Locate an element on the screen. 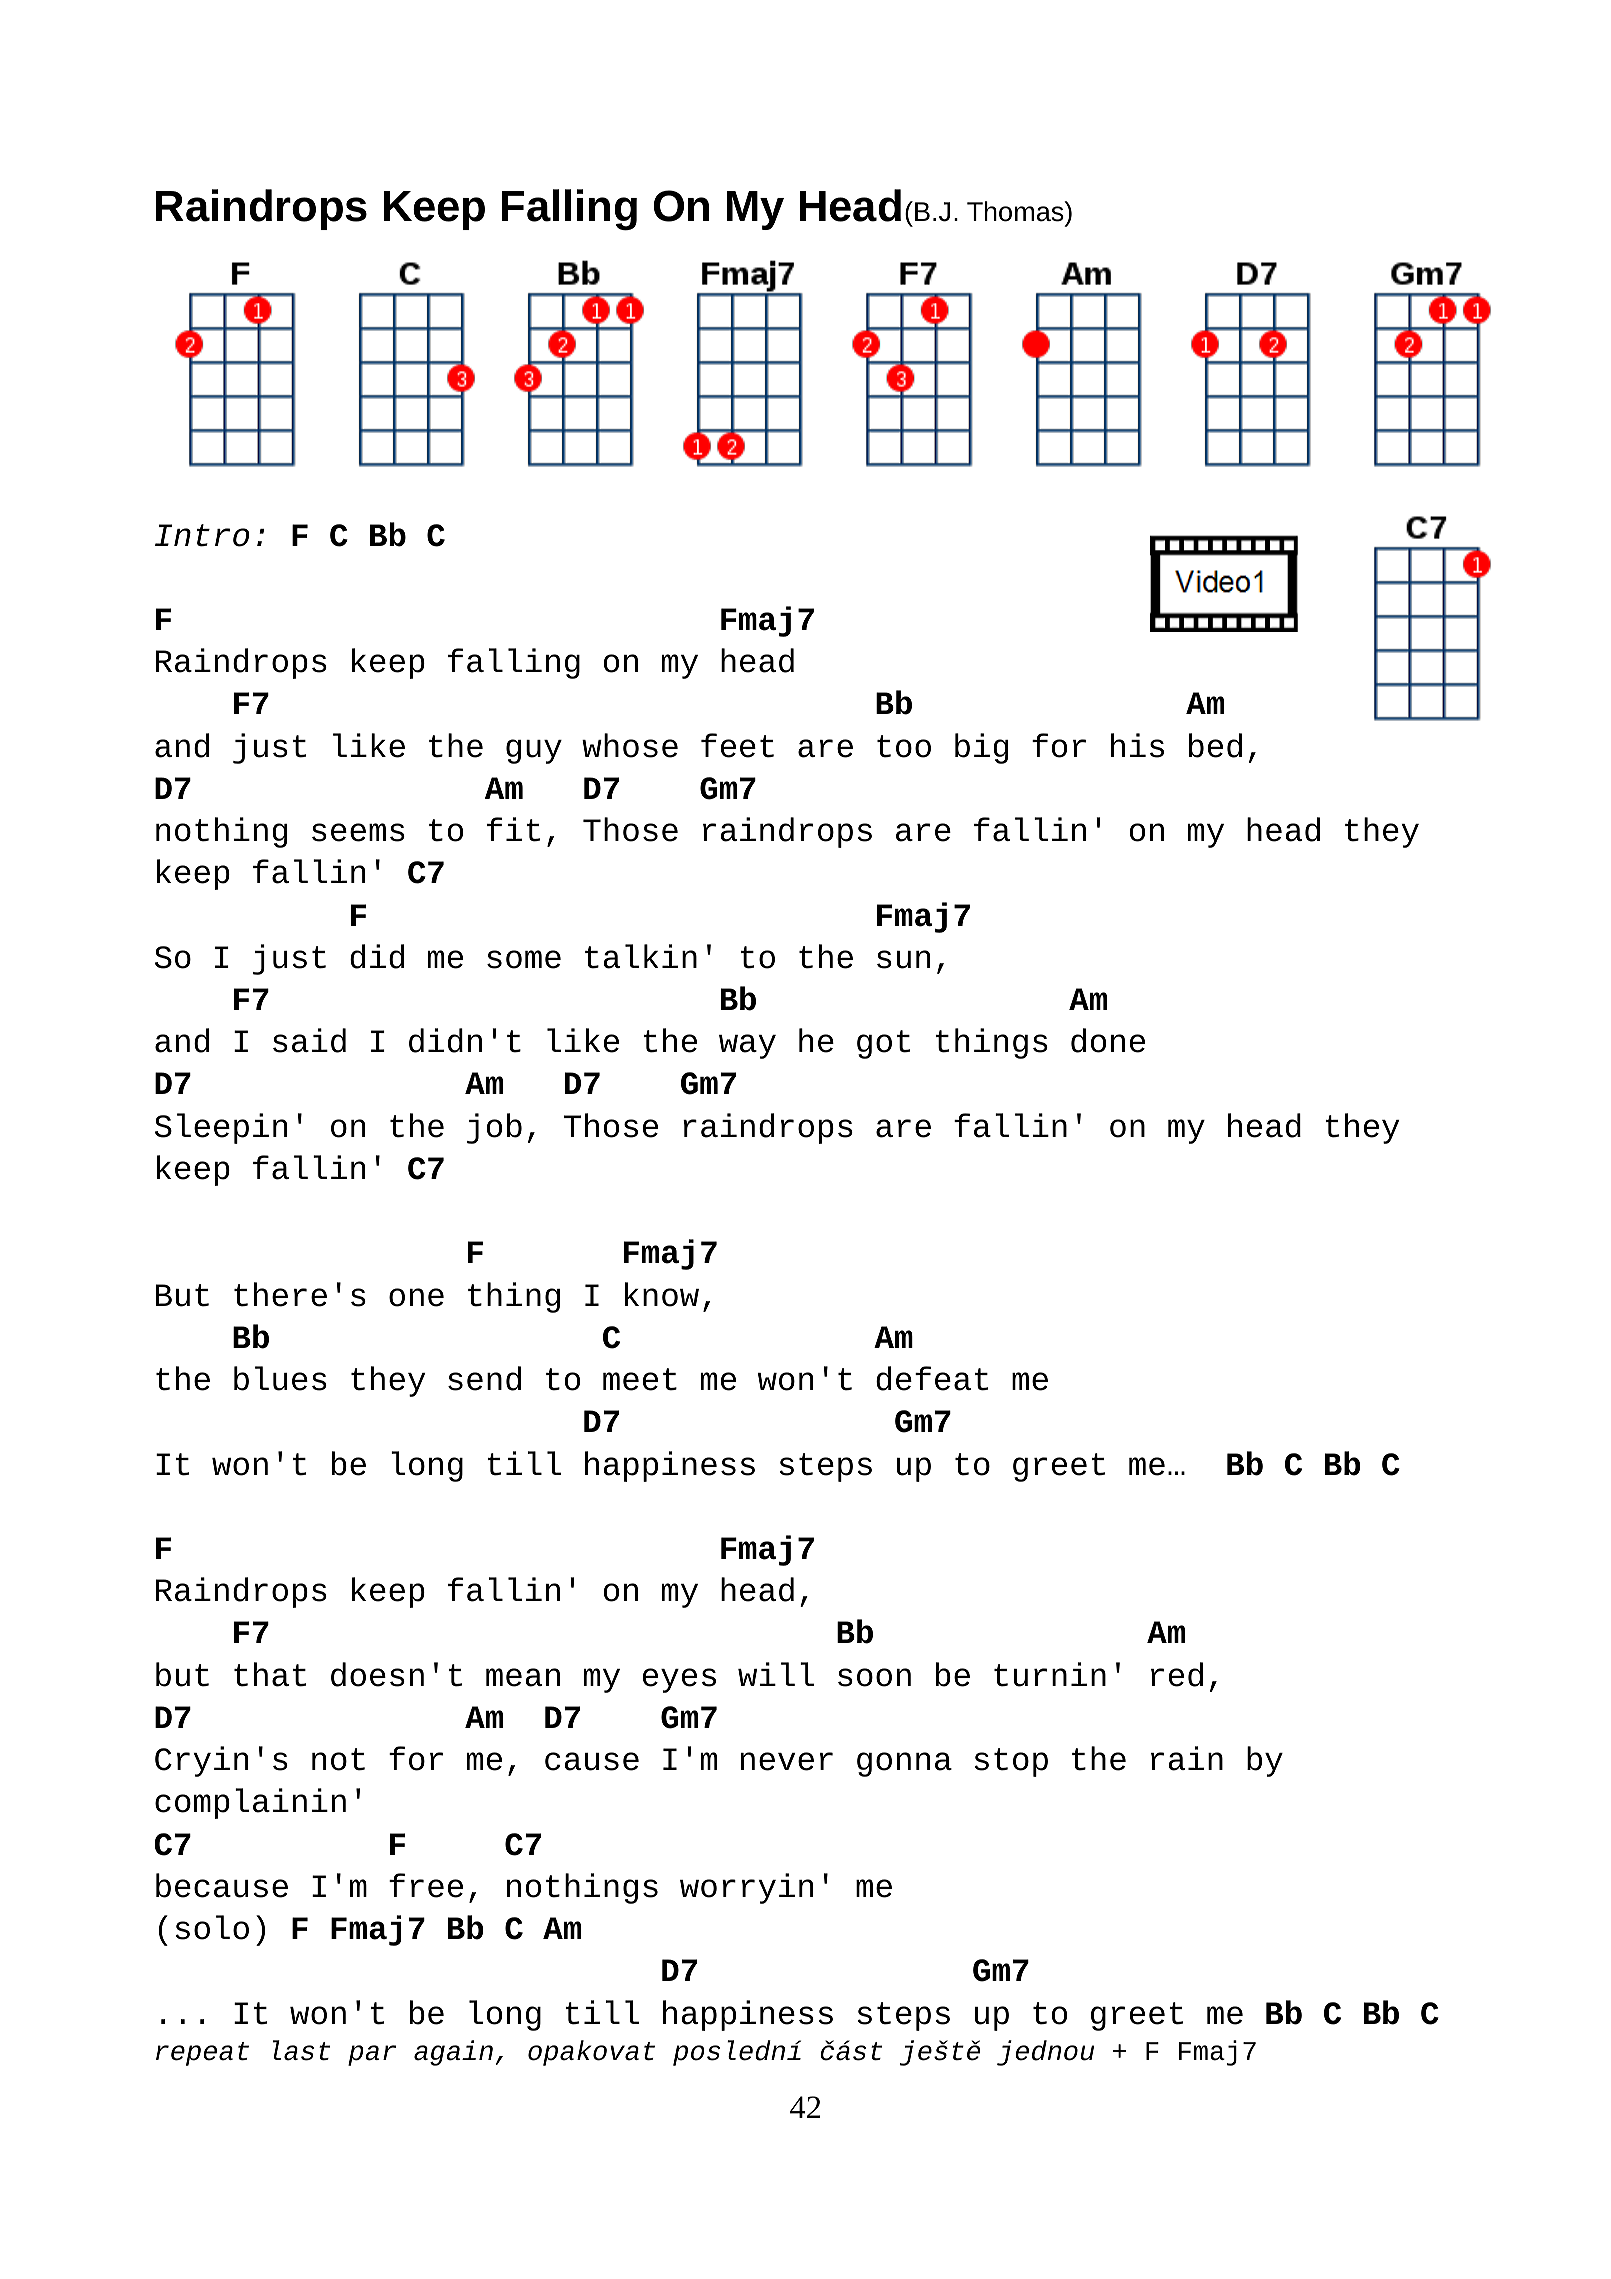 The height and width of the screenshot is (2279, 1611). meet is located at coordinates (640, 1379).
